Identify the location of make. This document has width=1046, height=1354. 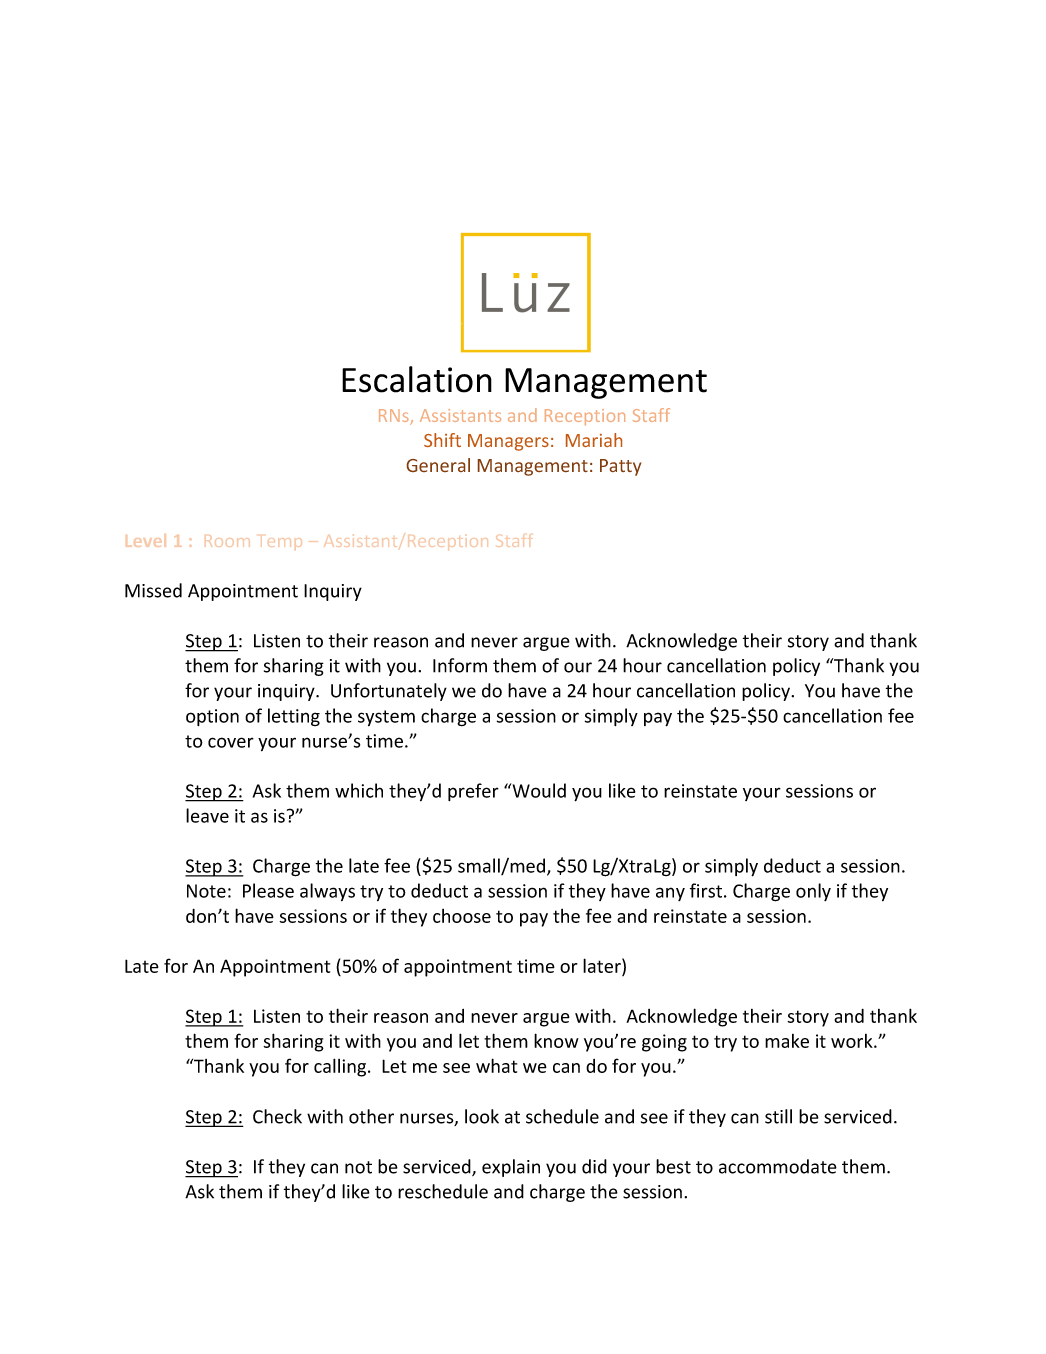
(787, 1041).
